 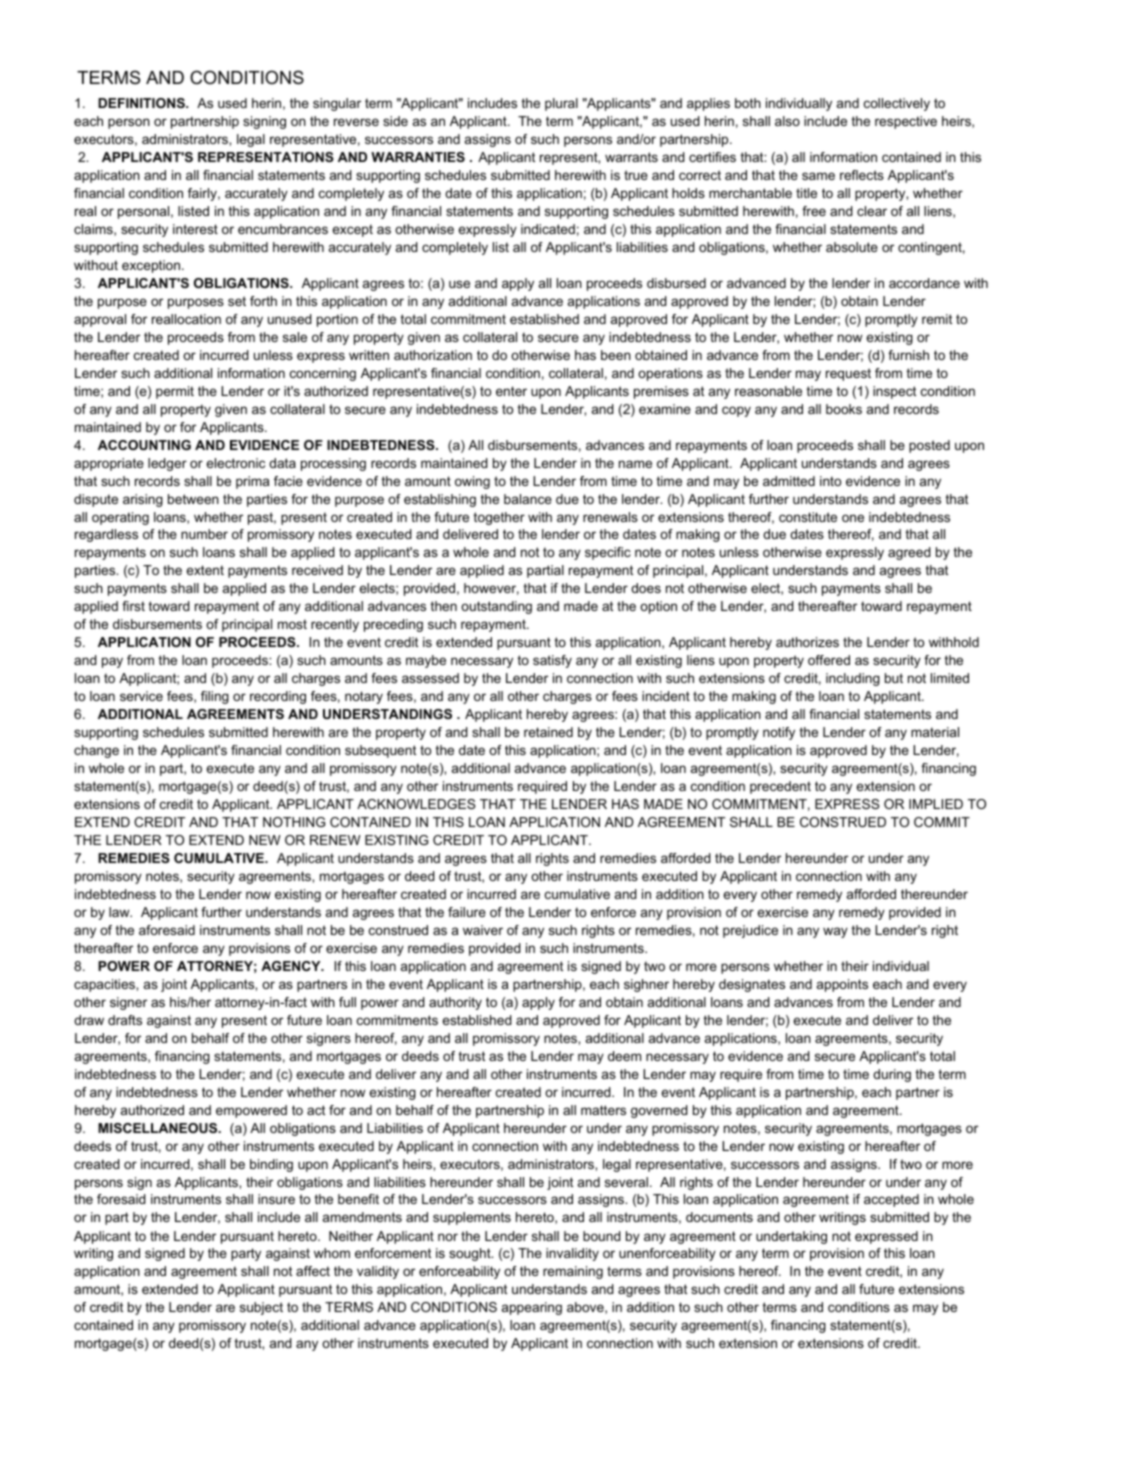 I want to click on between, so click(x=193, y=499).
